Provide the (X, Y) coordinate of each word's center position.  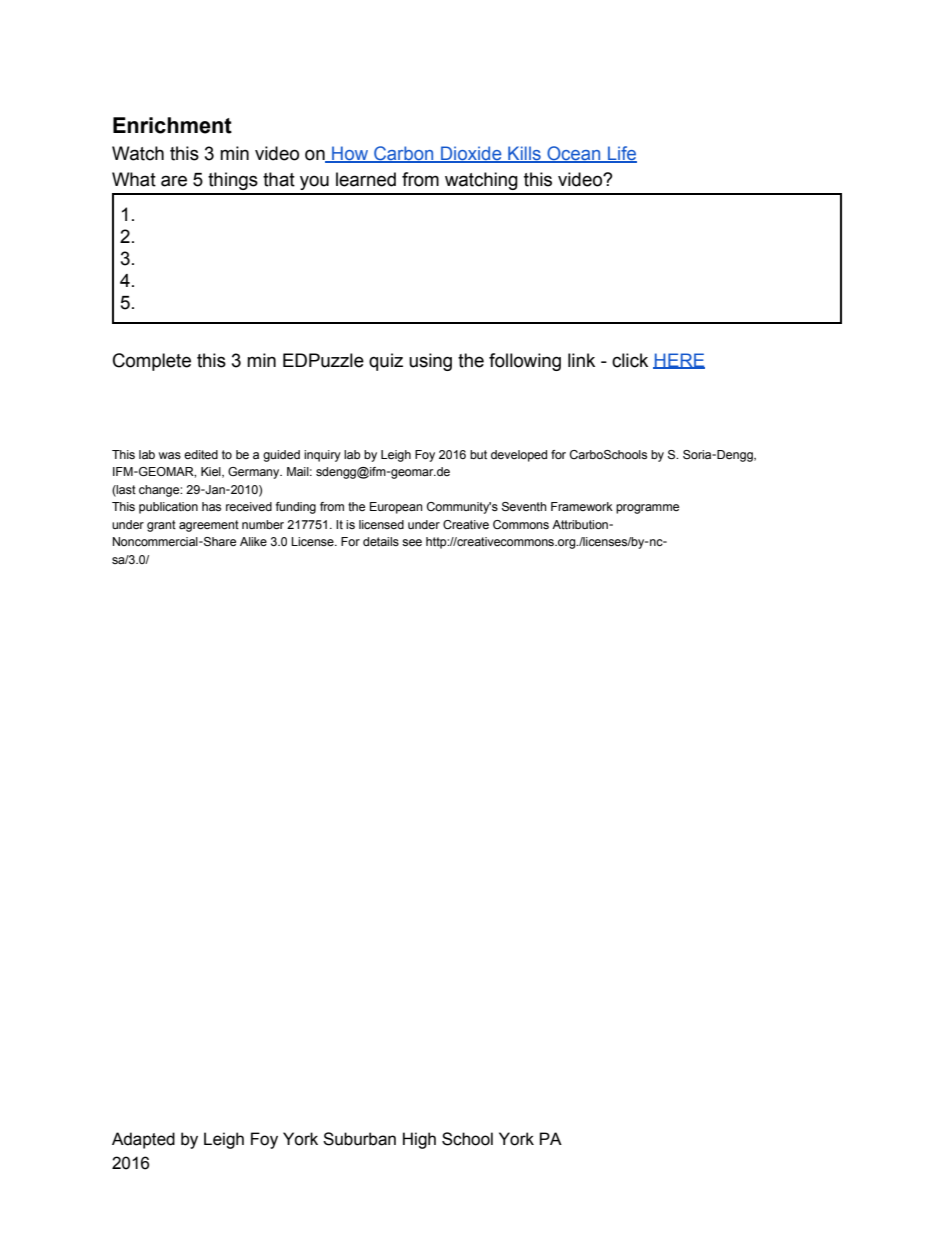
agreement (209, 526)
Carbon (404, 154)
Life (621, 154)
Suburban (359, 1139)
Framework (582, 506)
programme (647, 509)
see (412, 542)
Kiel (212, 472)
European (396, 508)
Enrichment (172, 125)
